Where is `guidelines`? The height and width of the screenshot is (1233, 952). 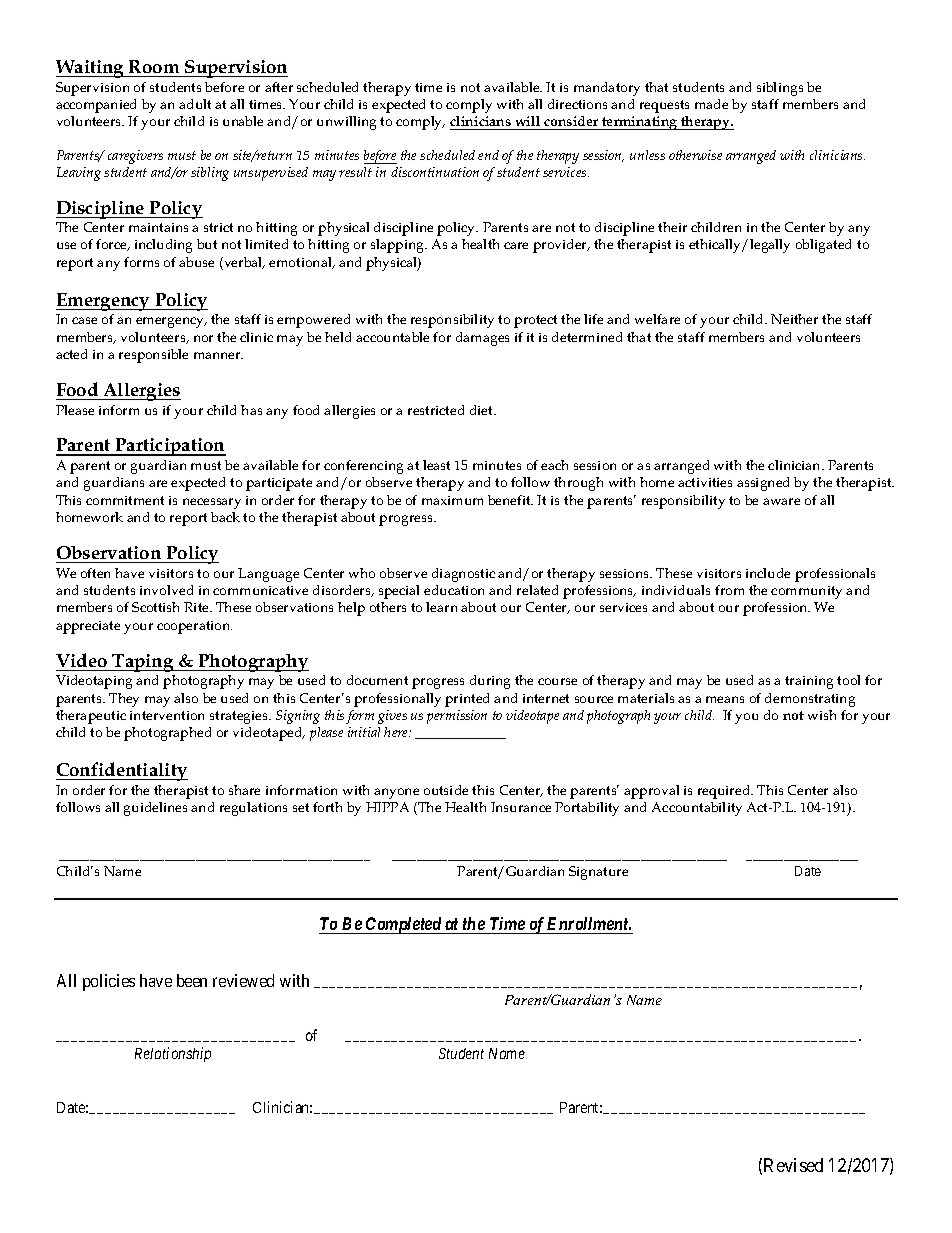
guidelines is located at coordinates (155, 809).
